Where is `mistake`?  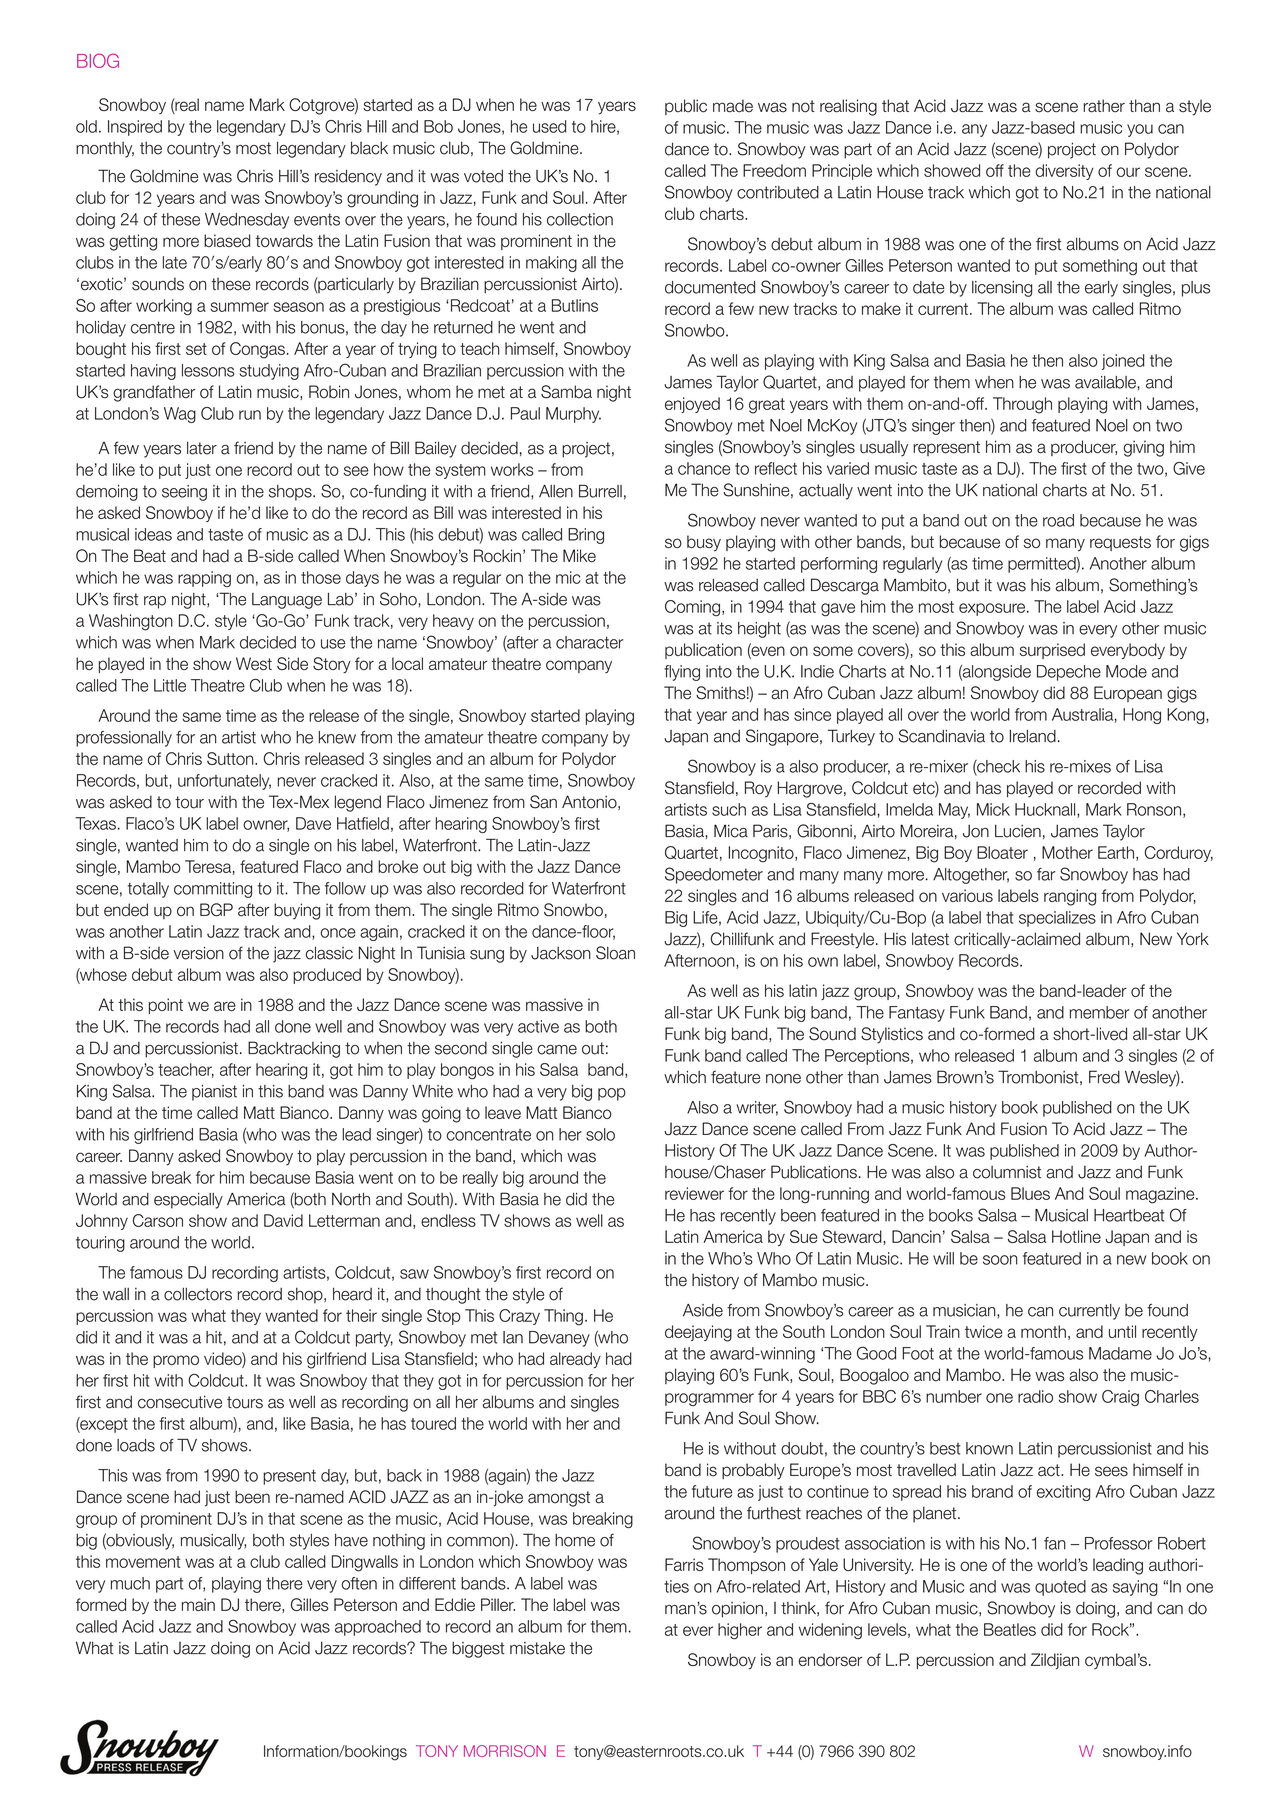
mistake is located at coordinates (537, 1648).
